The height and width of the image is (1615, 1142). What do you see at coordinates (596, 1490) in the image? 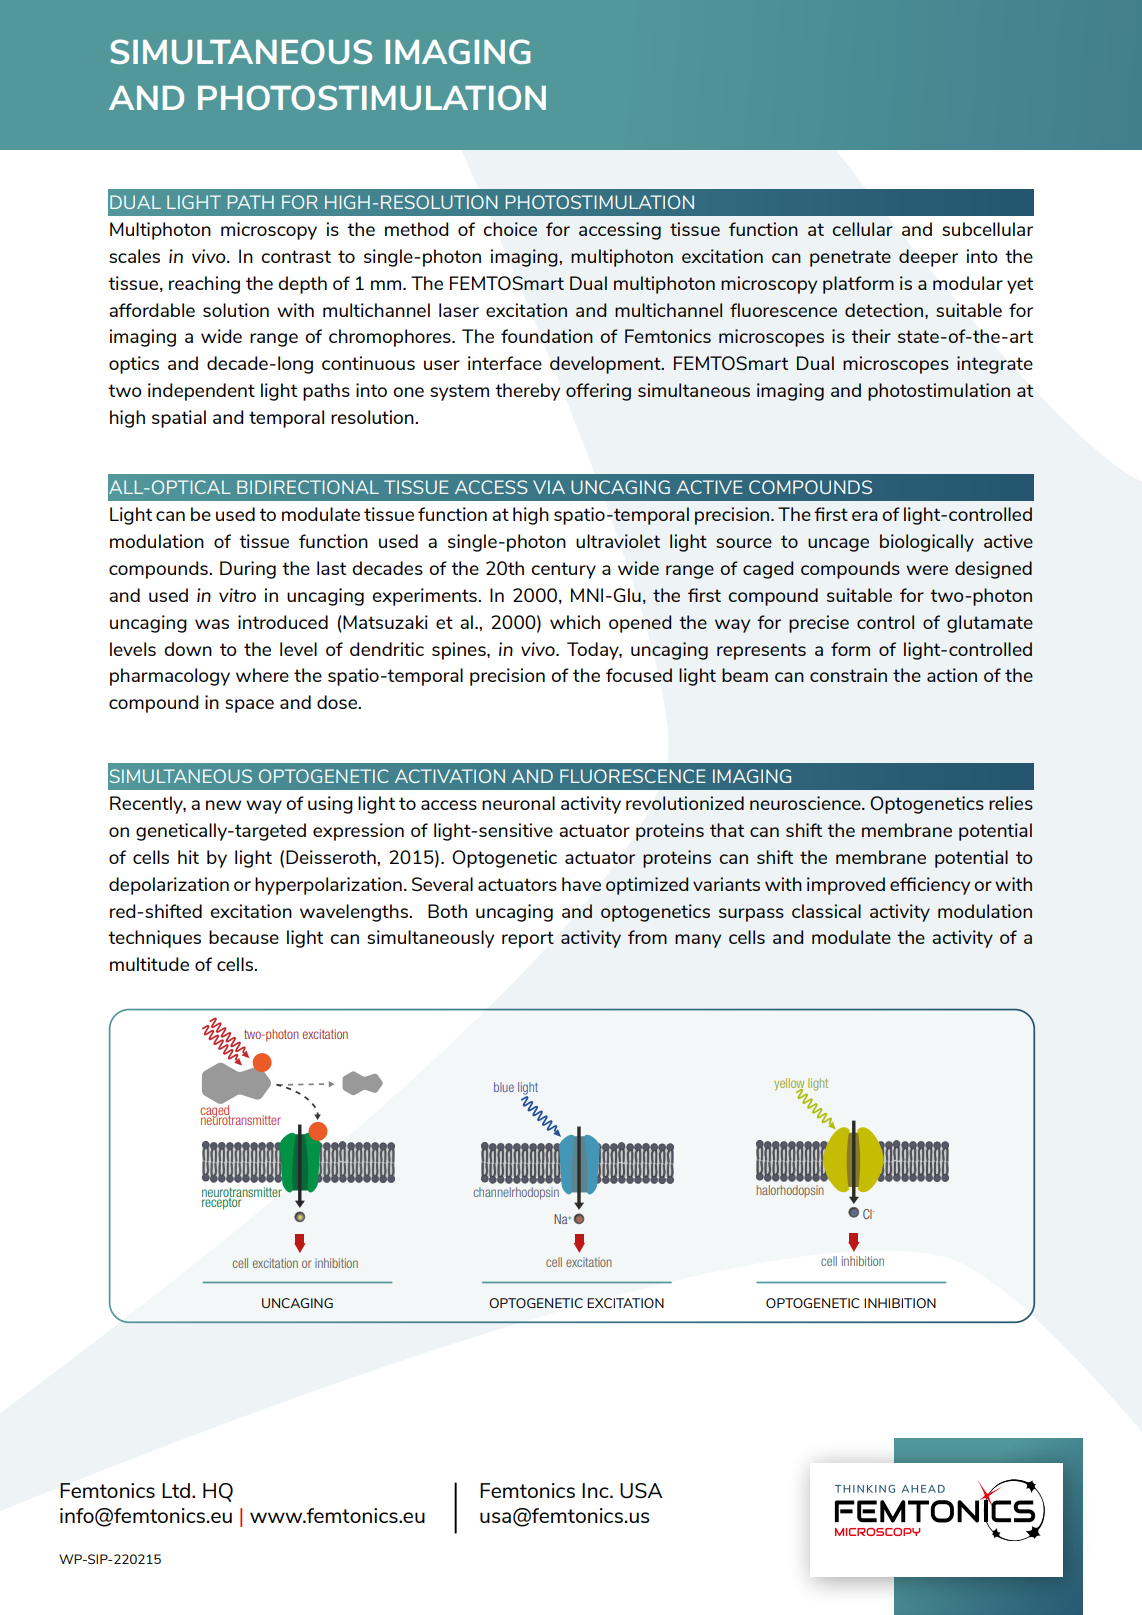
I see `Inc` at bounding box center [596, 1490].
